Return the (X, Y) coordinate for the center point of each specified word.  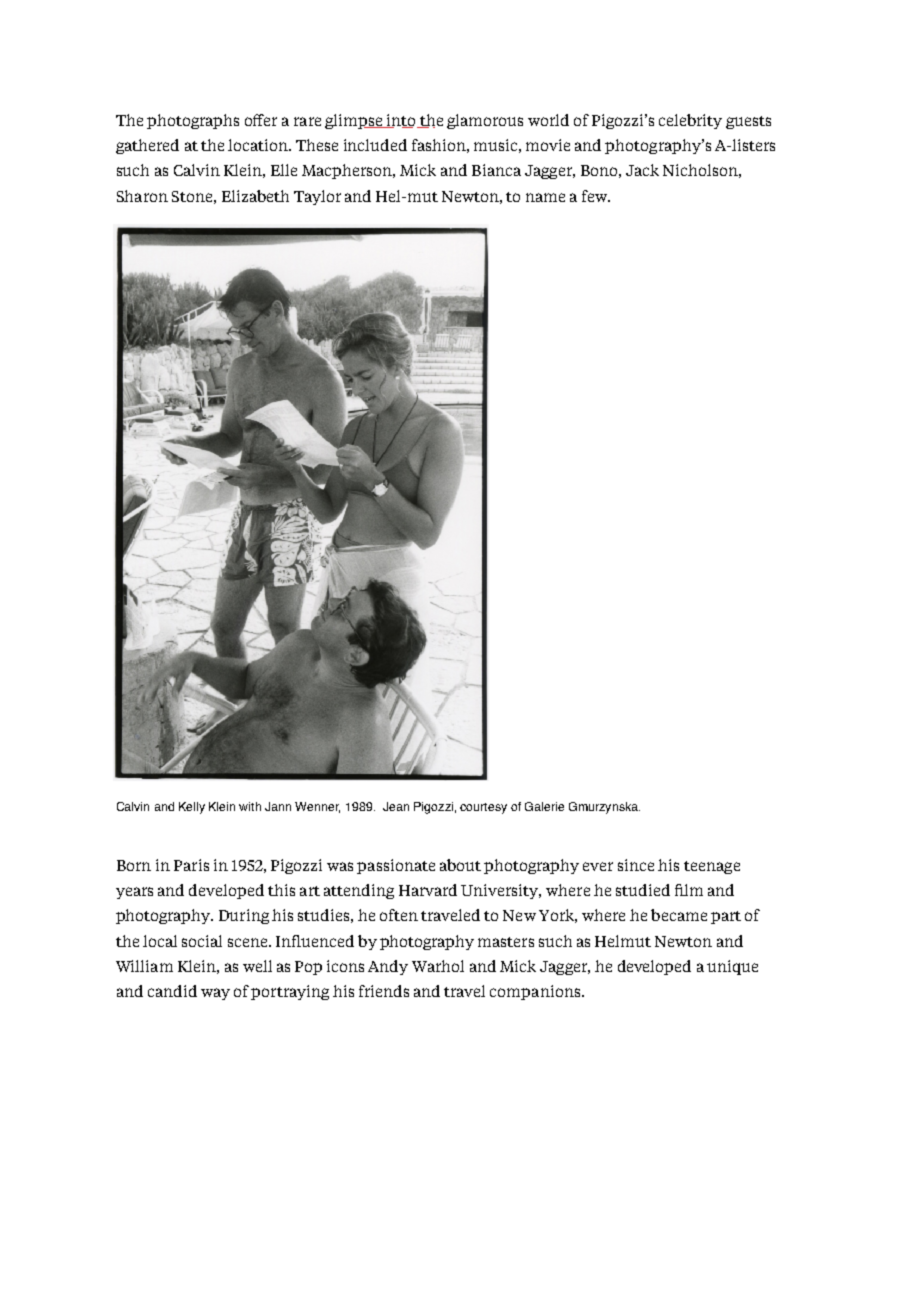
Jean (396, 806)
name (545, 197)
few (596, 196)
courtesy (483, 808)
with (250, 806)
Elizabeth (255, 196)
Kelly (192, 808)
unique (732, 967)
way (215, 994)
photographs (193, 121)
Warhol (438, 966)
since (636, 865)
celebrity (690, 121)
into (401, 121)
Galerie (544, 806)
